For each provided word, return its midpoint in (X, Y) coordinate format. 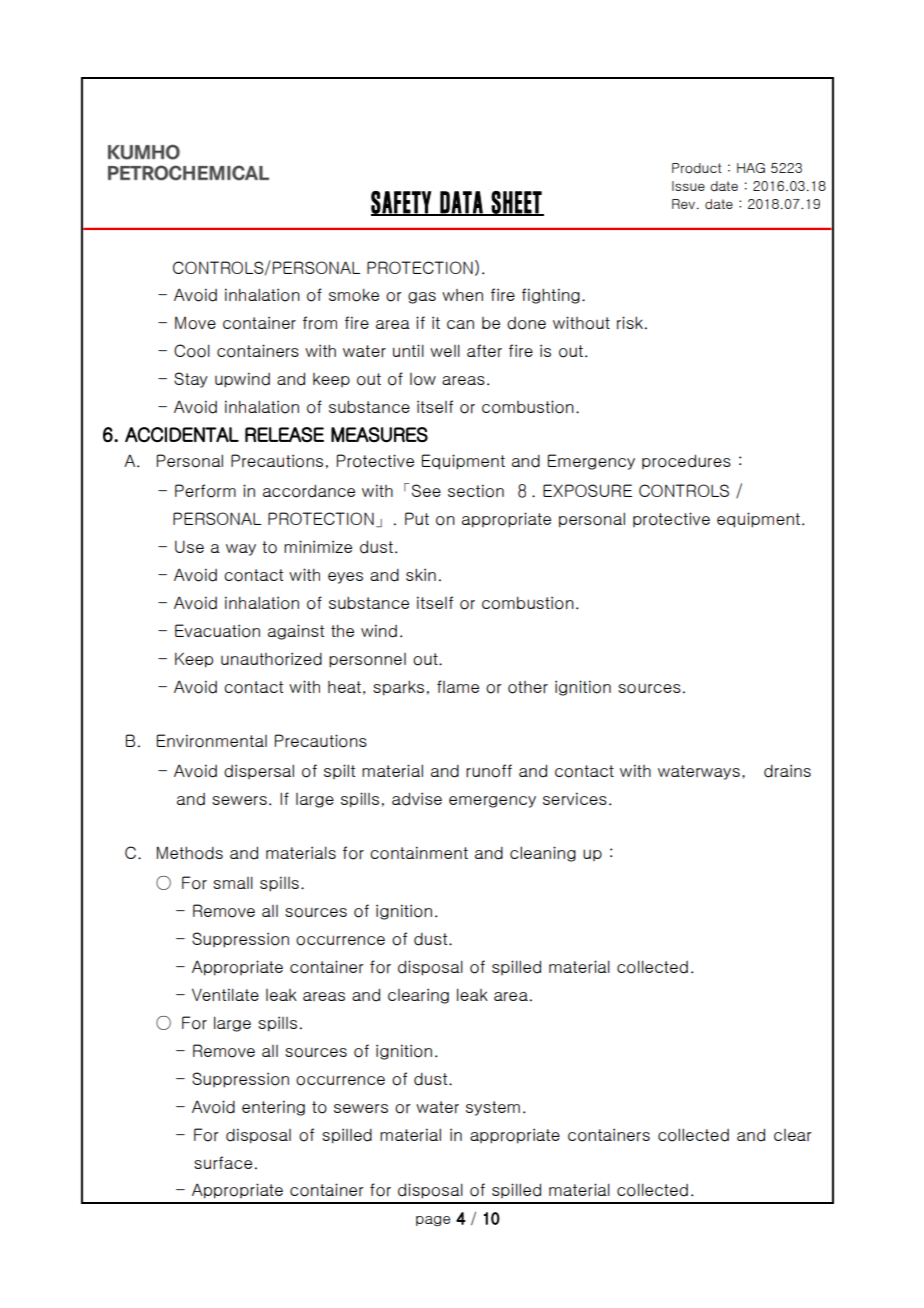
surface (223, 1162)
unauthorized (271, 659)
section (476, 491)
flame (458, 686)
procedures (686, 461)
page (433, 1221)
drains (787, 771)
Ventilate (225, 994)
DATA (461, 203)
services (575, 799)
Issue (688, 186)
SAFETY (402, 203)
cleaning (543, 854)
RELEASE (284, 434)
